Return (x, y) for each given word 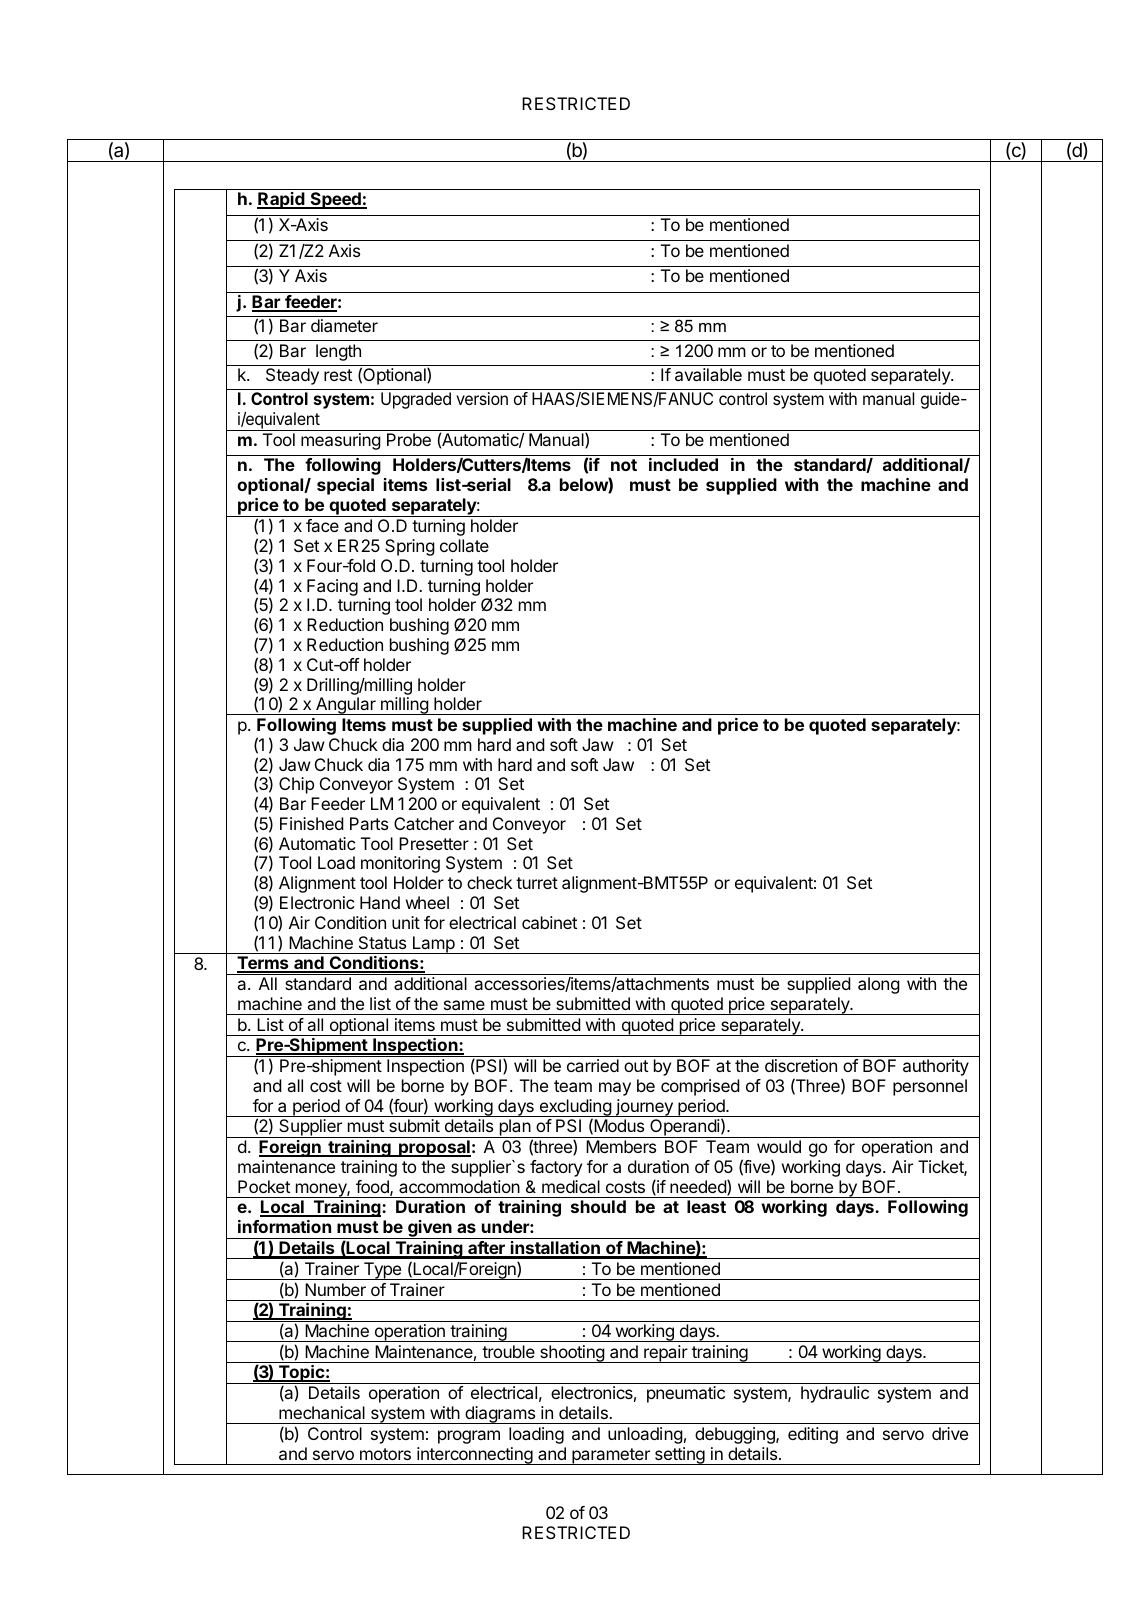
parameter (611, 1456)
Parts (369, 823)
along (879, 985)
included (683, 464)
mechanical (322, 1412)
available (708, 374)
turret (537, 883)
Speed (335, 200)
